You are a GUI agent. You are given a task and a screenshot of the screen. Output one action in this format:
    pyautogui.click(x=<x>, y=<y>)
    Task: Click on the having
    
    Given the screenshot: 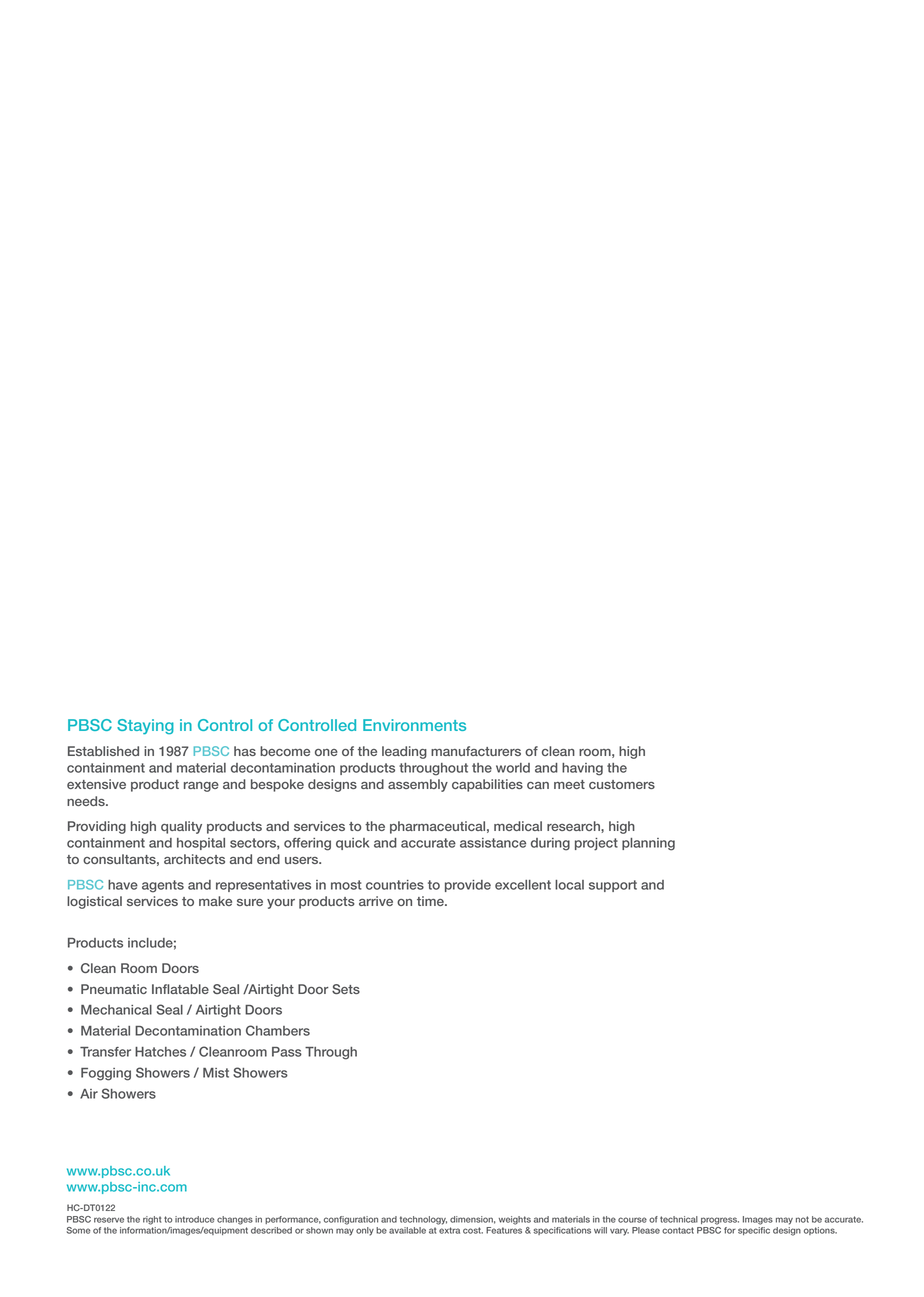 What is the action you would take?
    pyautogui.click(x=582, y=769)
